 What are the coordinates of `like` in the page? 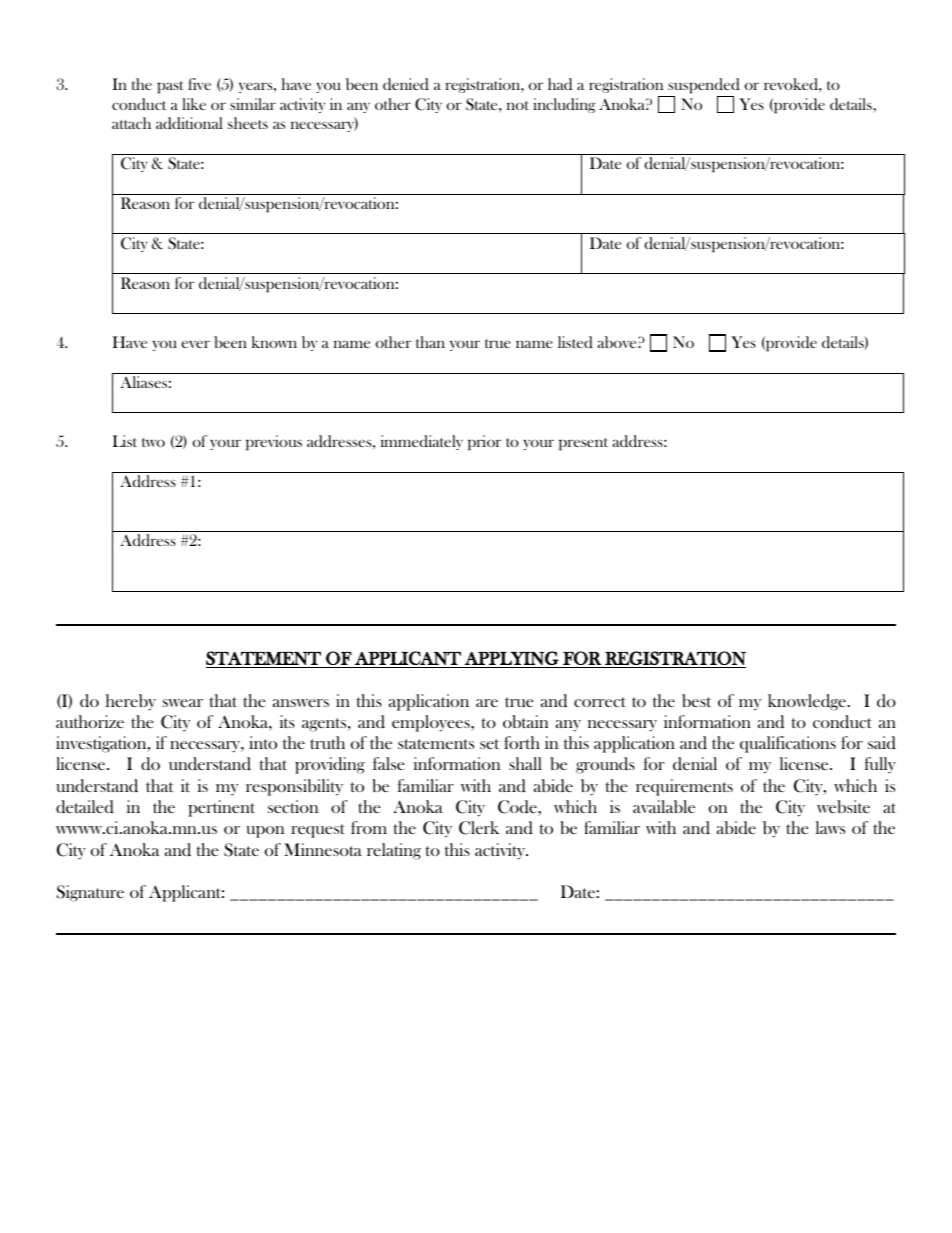 It's located at (194, 104).
